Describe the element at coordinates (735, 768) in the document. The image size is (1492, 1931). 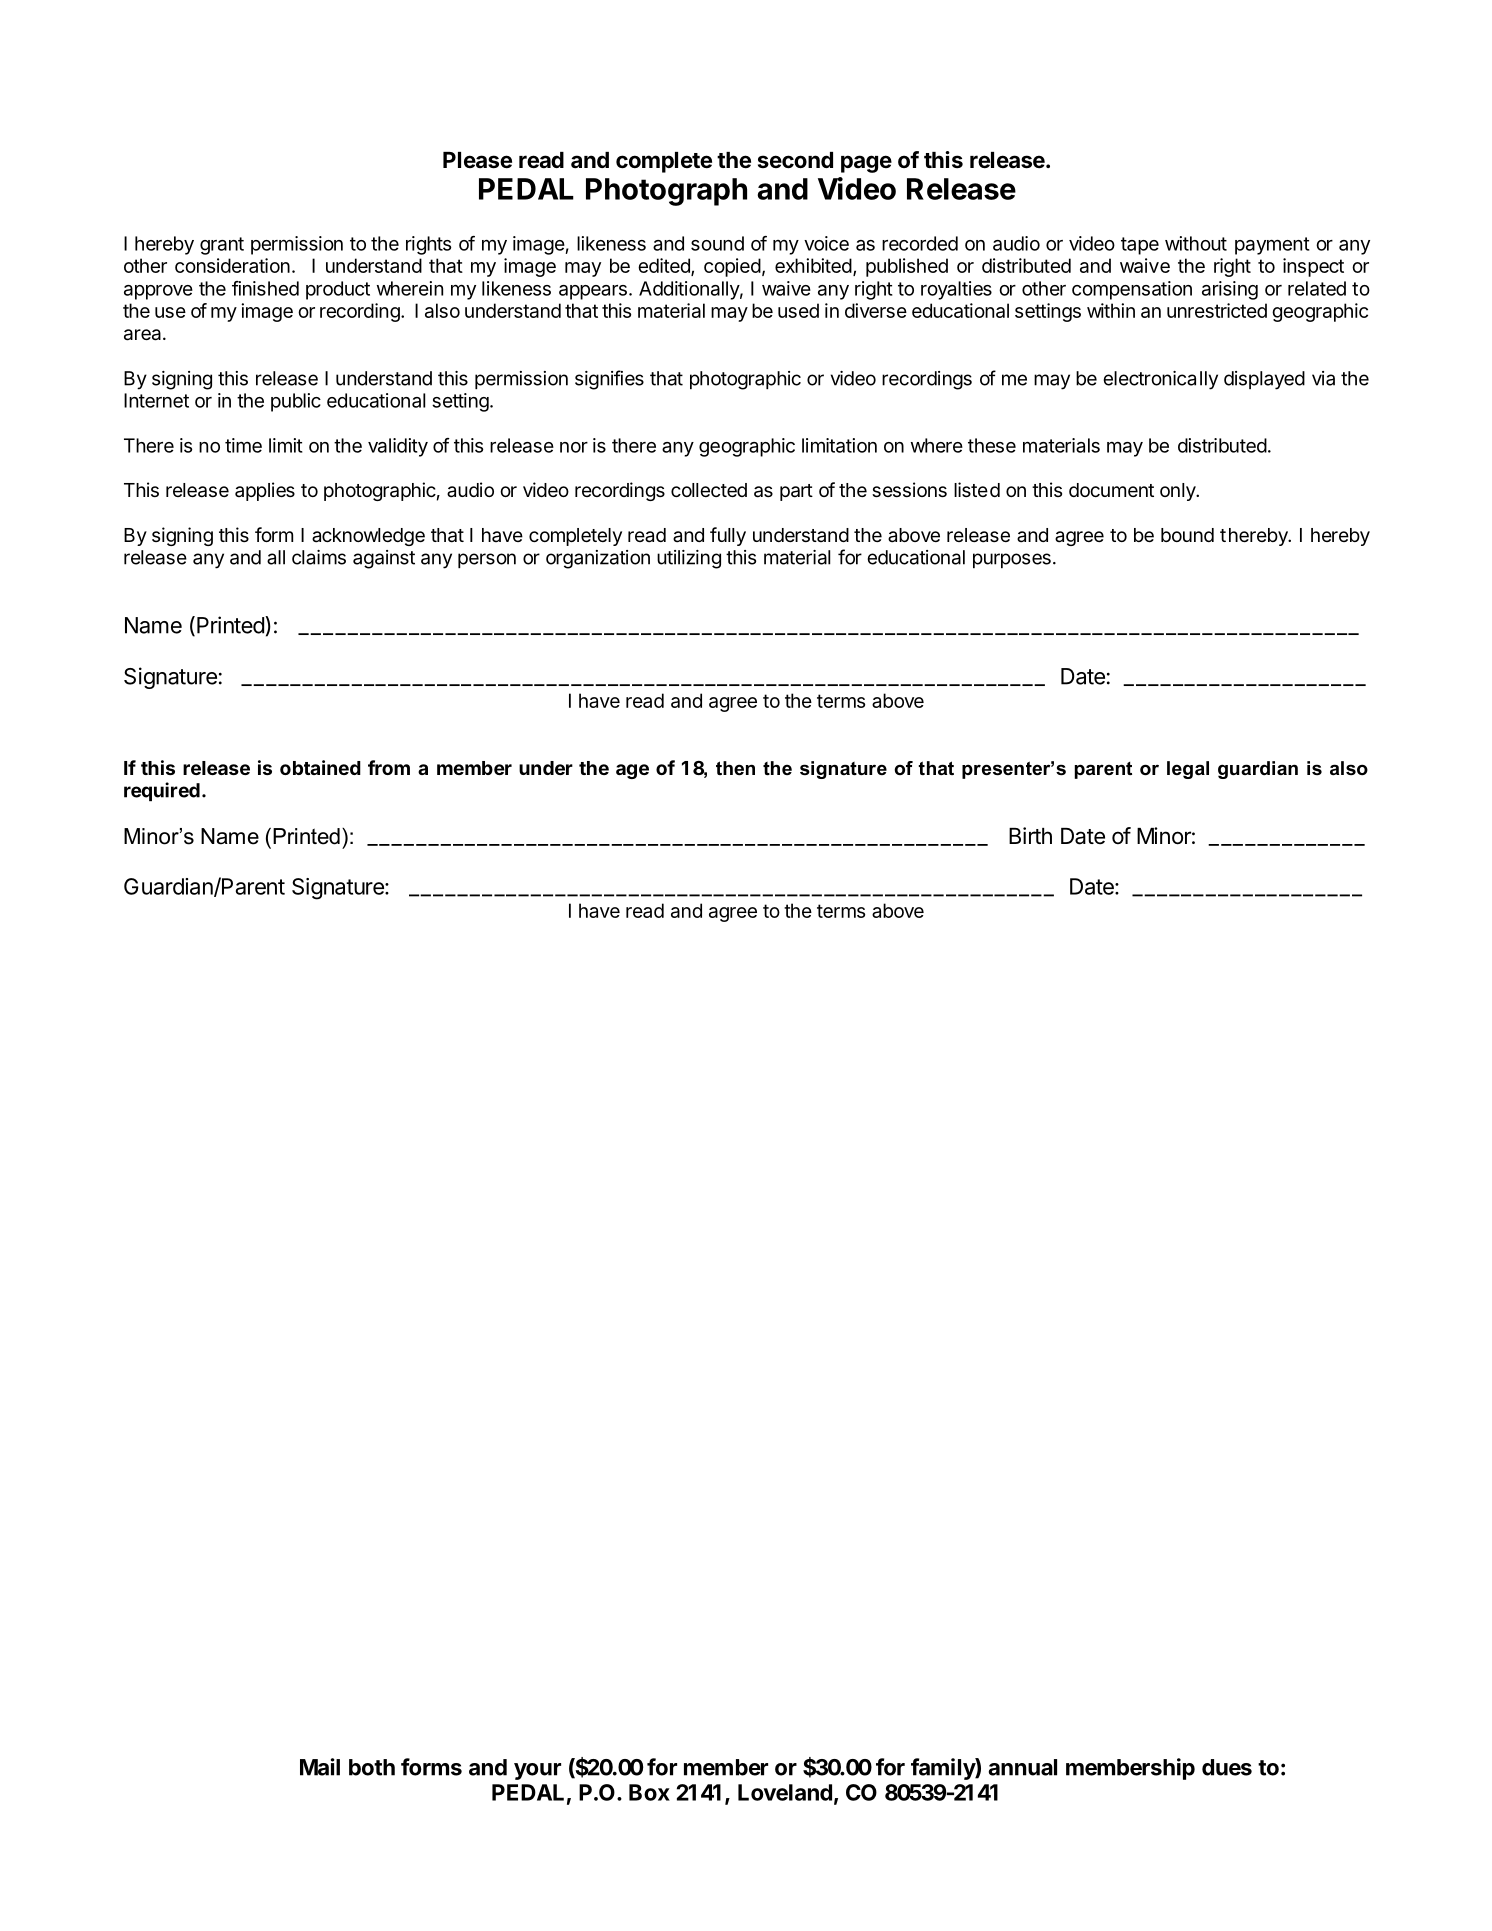
I see `then` at that location.
